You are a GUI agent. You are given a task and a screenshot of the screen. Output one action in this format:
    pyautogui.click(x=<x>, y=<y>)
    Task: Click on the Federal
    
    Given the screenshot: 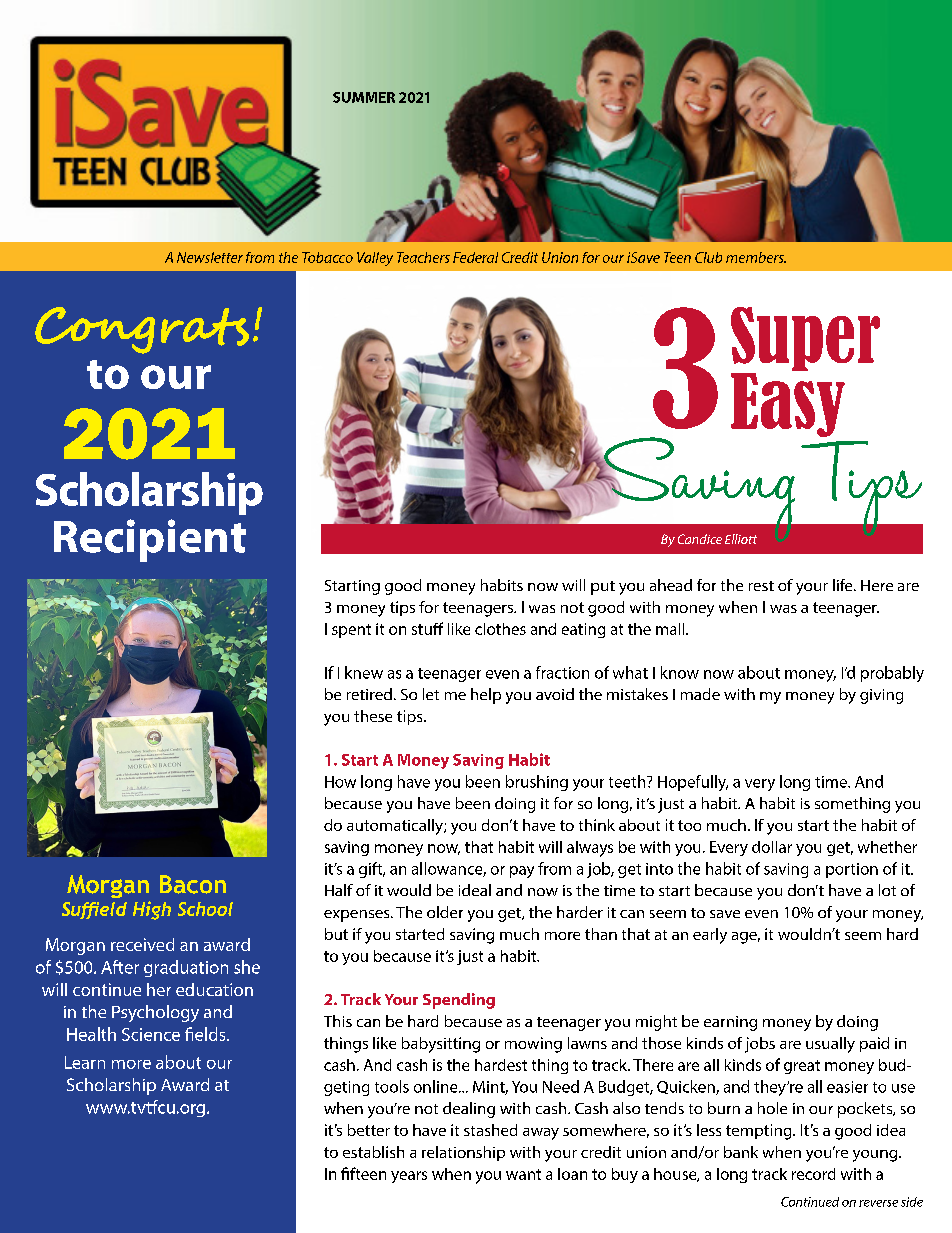 What is the action you would take?
    pyautogui.click(x=475, y=257)
